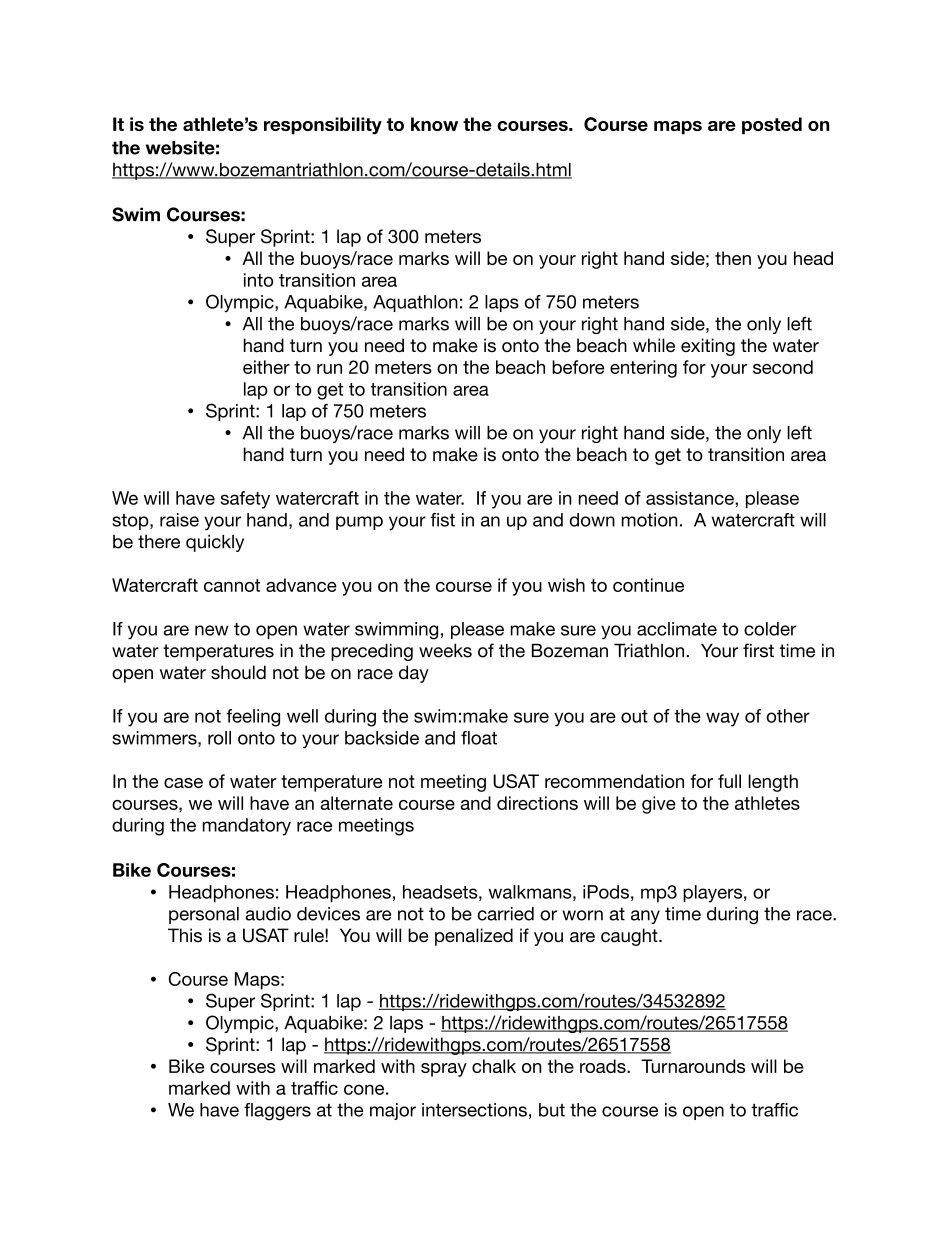  I want to click on safety, so click(245, 500).
